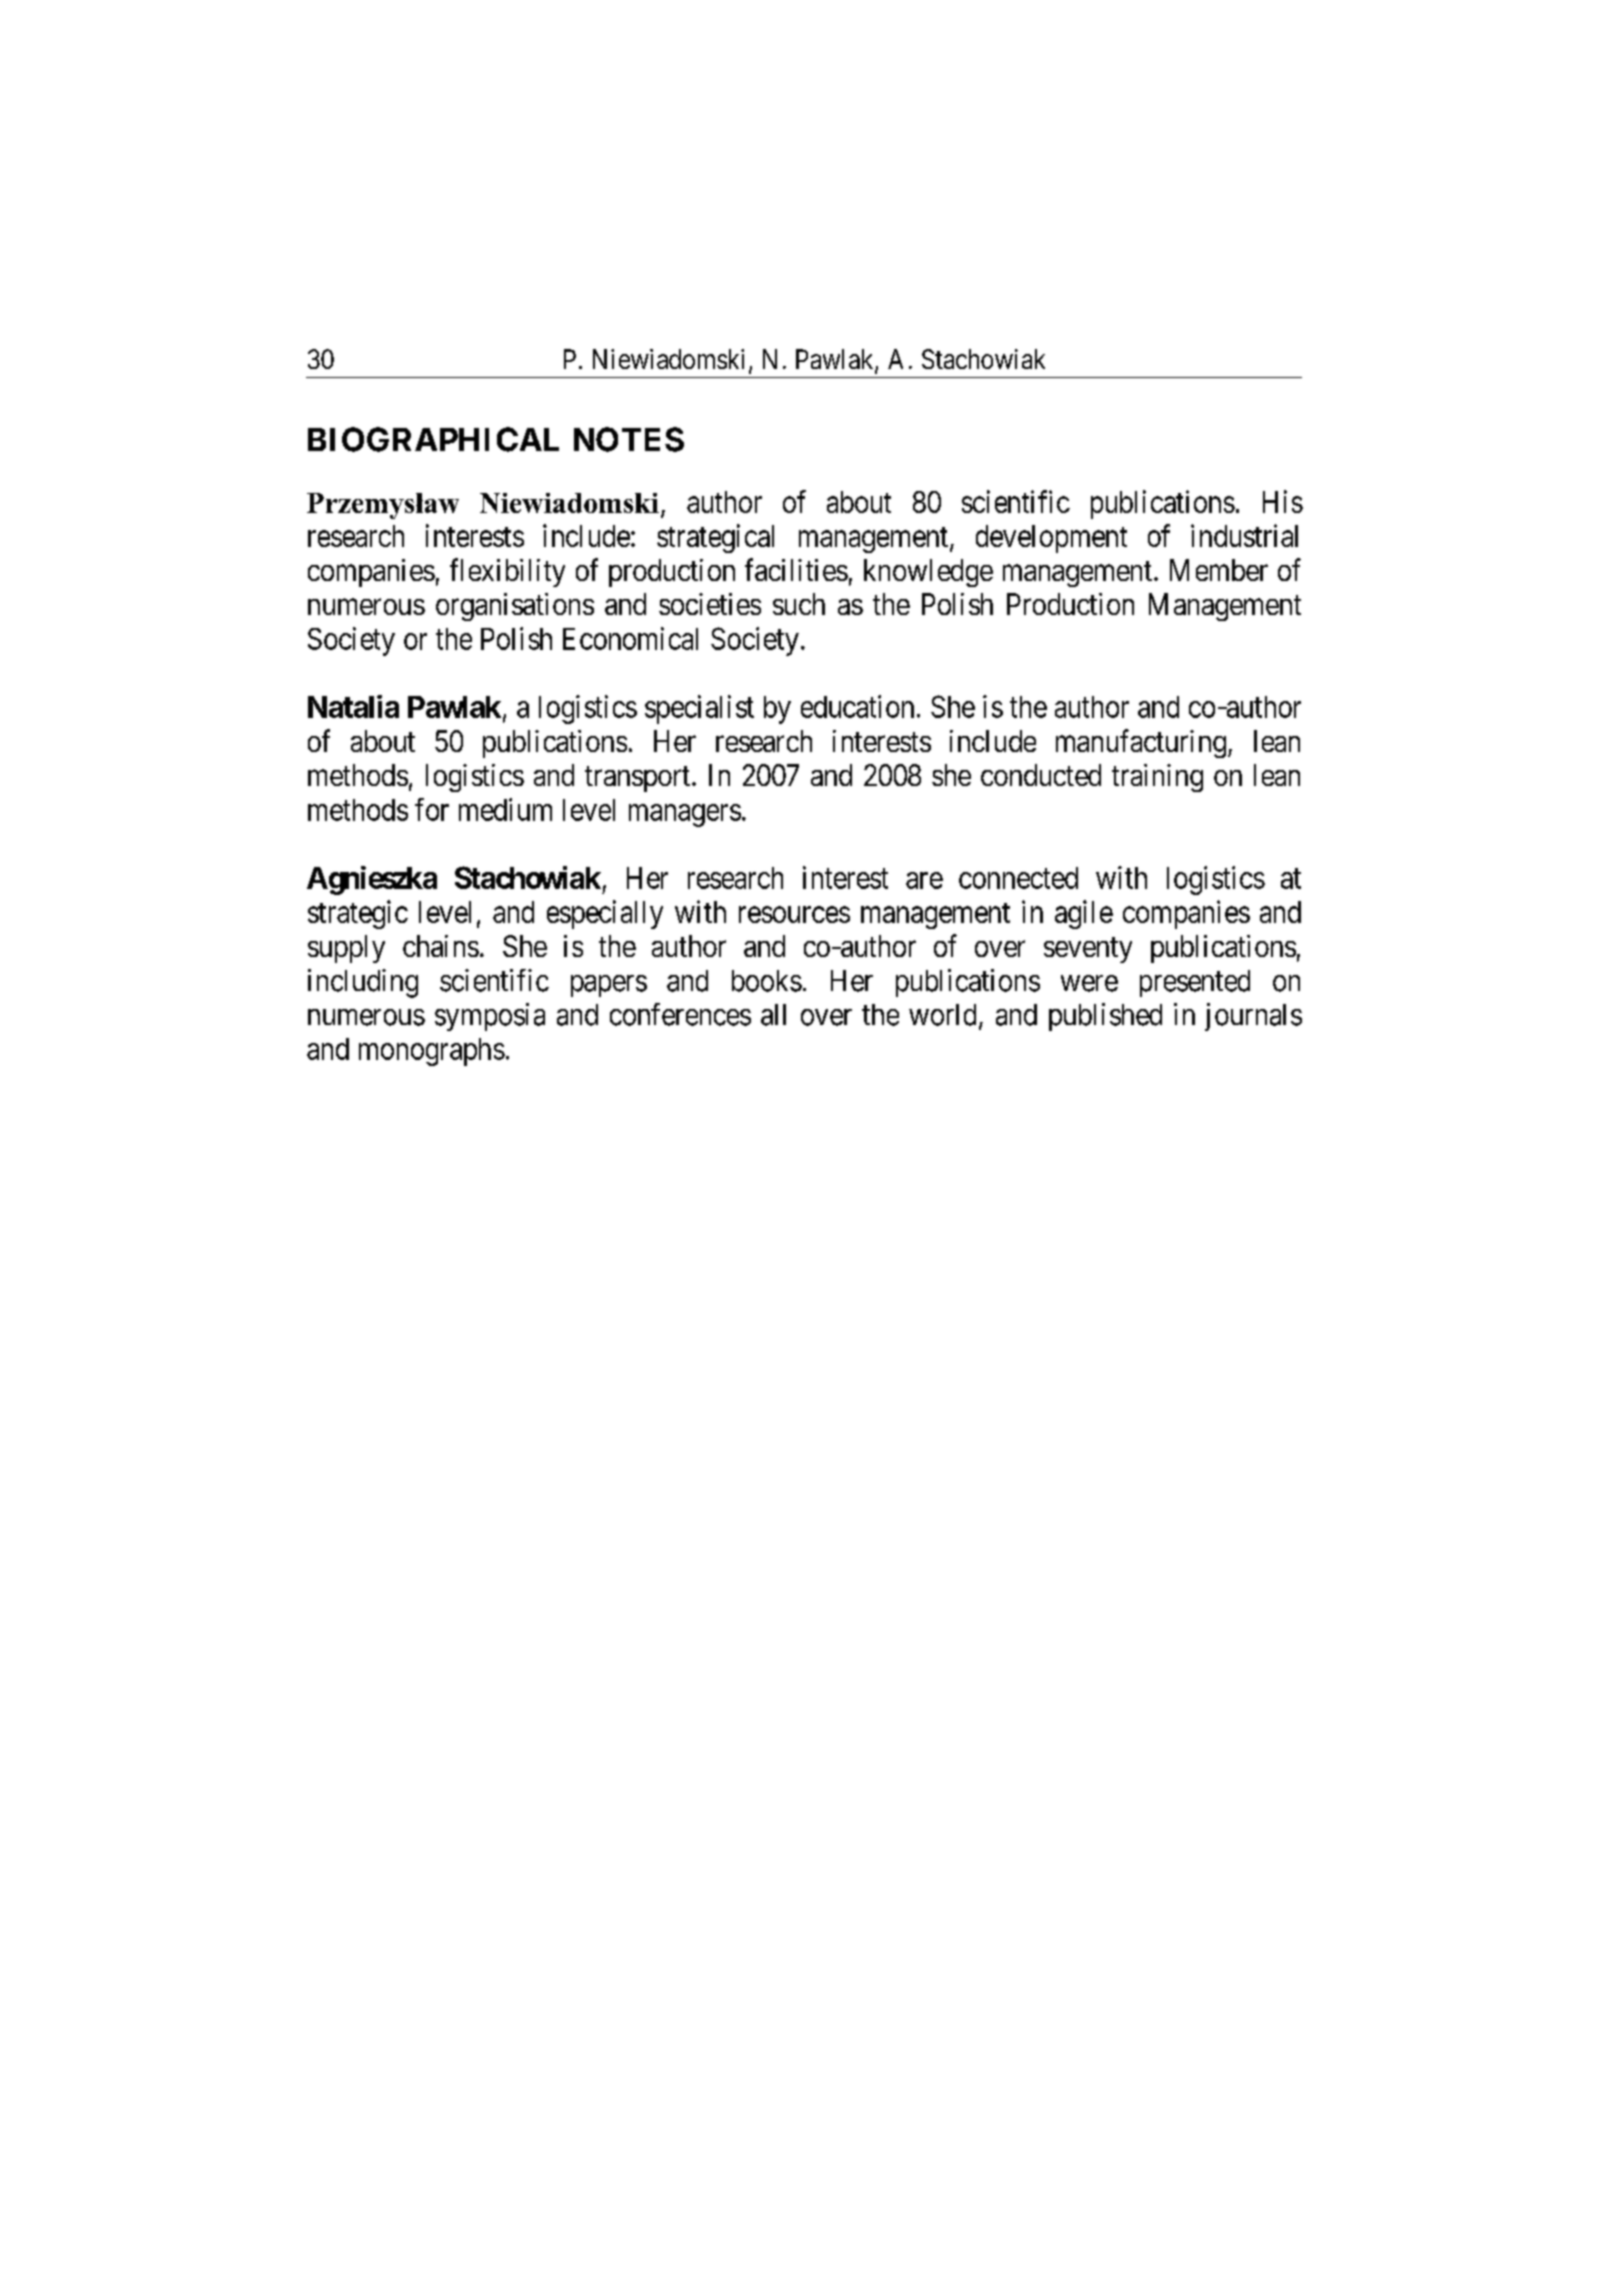 The width and height of the screenshot is (1608, 2275). What do you see at coordinates (353, 706) in the screenshot?
I see `Natalia` at bounding box center [353, 706].
